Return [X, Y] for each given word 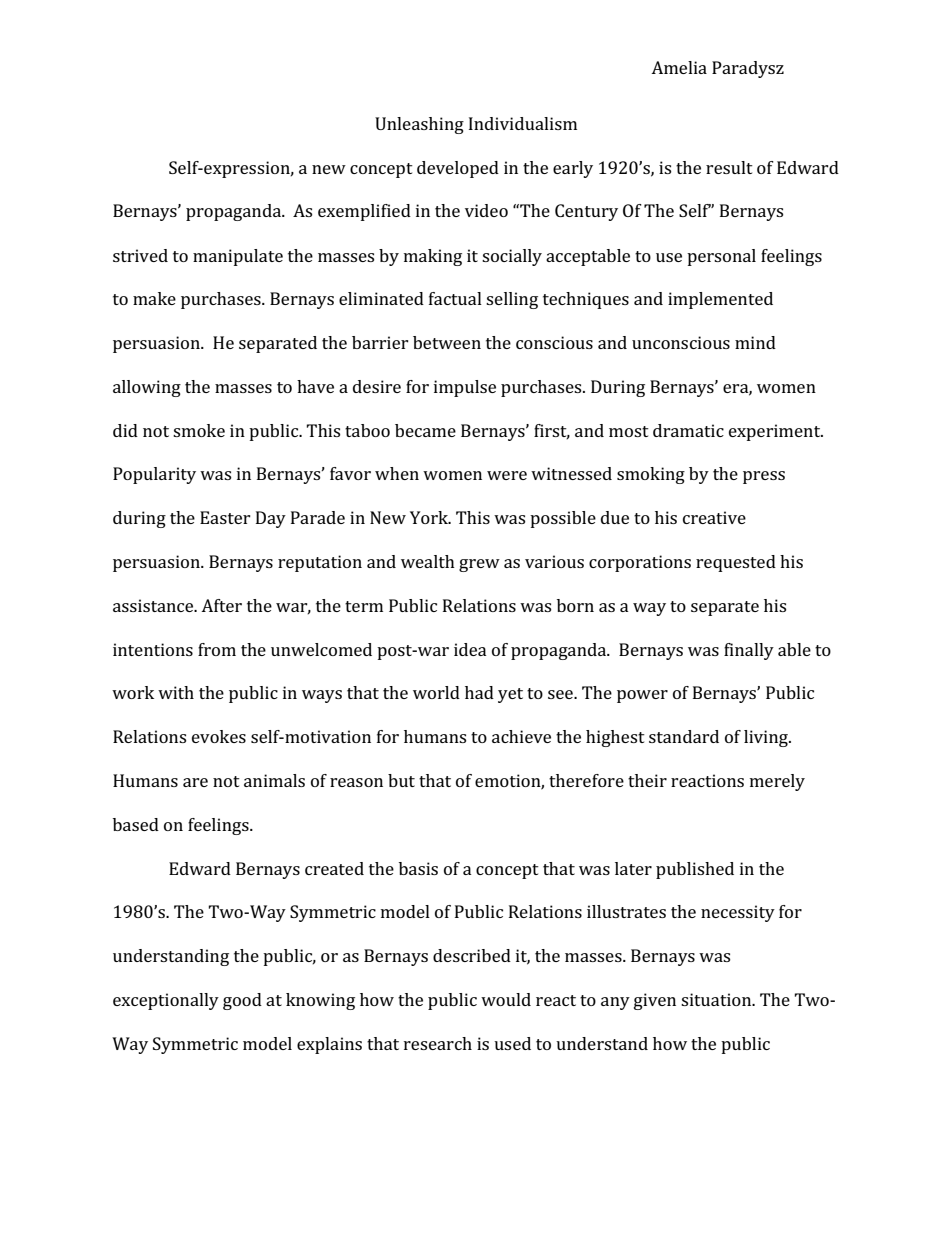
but [401, 780]
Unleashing [419, 125]
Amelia [679, 67]
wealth [428, 561]
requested [736, 563]
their [647, 780]
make [154, 298]
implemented [720, 300]
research [438, 1043]
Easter [225, 517]
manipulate [238, 257]
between [447, 342]
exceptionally [166, 1001]
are [195, 782]
